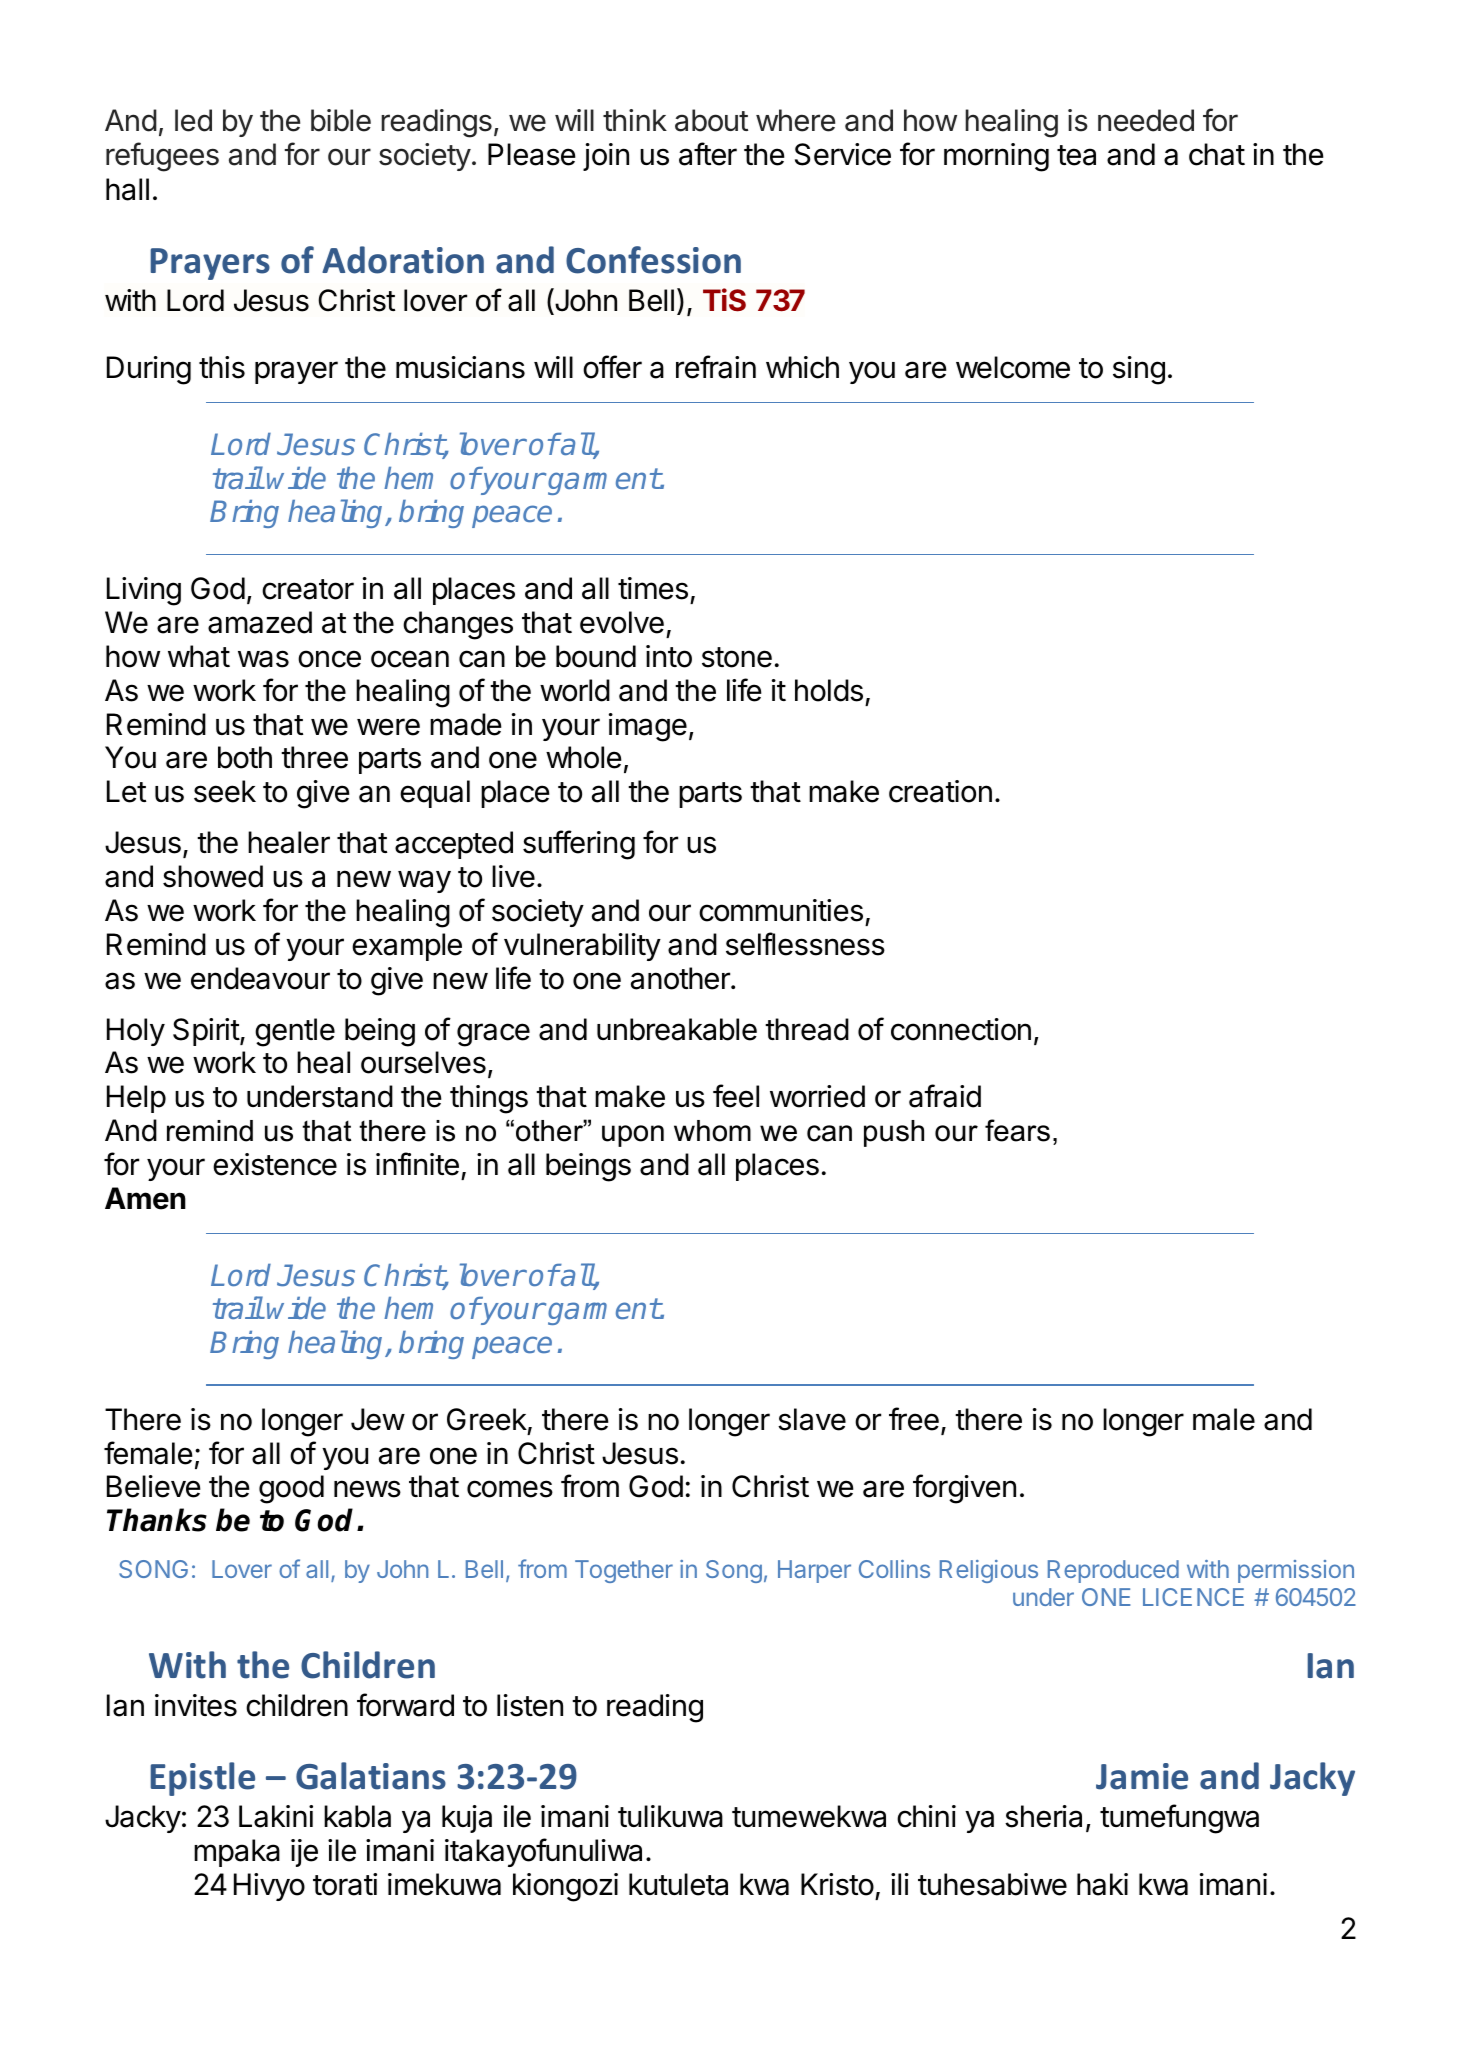 Image resolution: width=1460 pixels, height=2066 pixels. What do you see at coordinates (708, 154) in the document?
I see `after` at bounding box center [708, 154].
